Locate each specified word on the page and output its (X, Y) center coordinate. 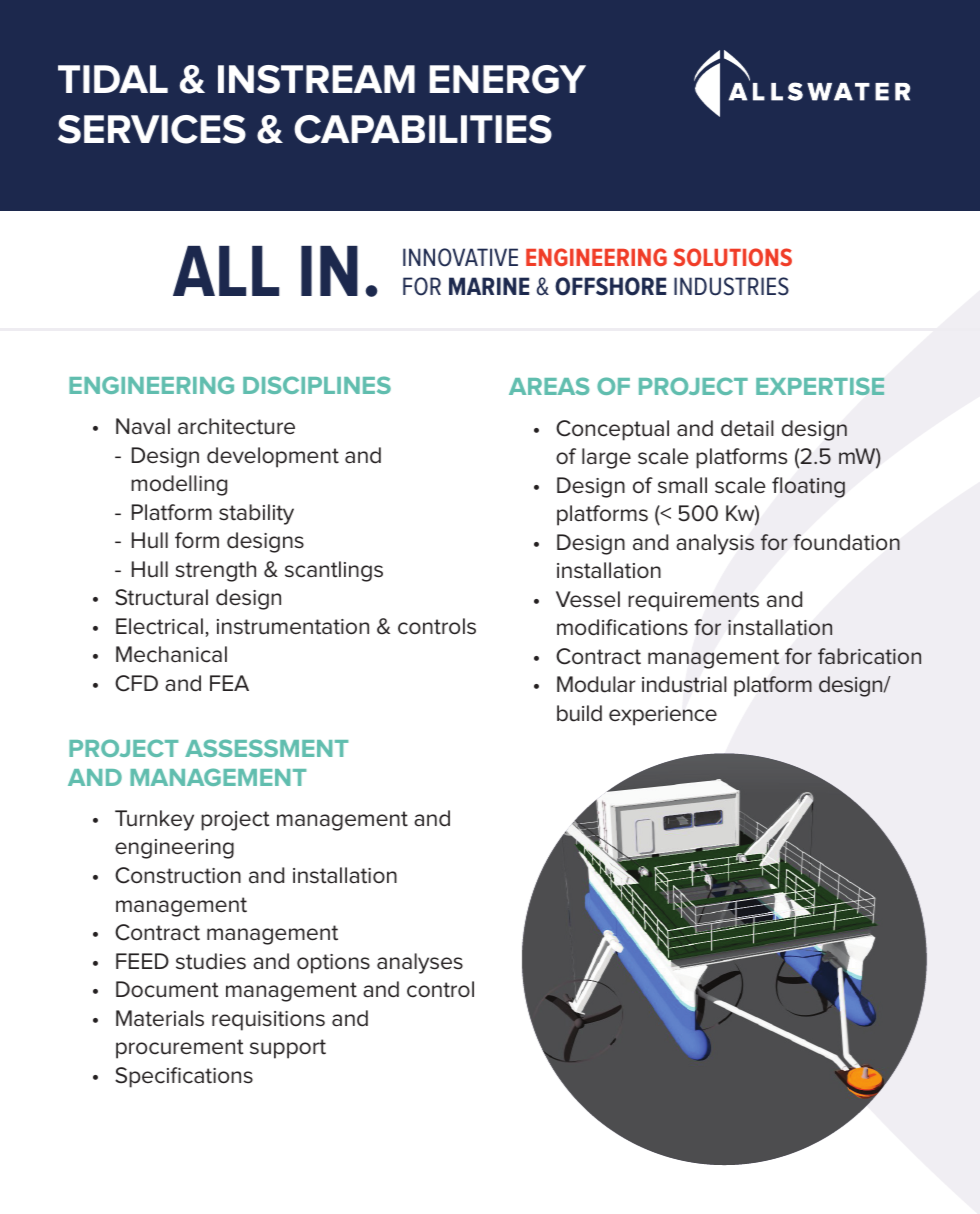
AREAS (549, 386)
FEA (229, 683)
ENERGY (507, 79)
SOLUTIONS (733, 257)
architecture (236, 426)
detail (747, 428)
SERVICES (152, 129)
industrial (684, 684)
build (579, 713)
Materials (160, 1018)
